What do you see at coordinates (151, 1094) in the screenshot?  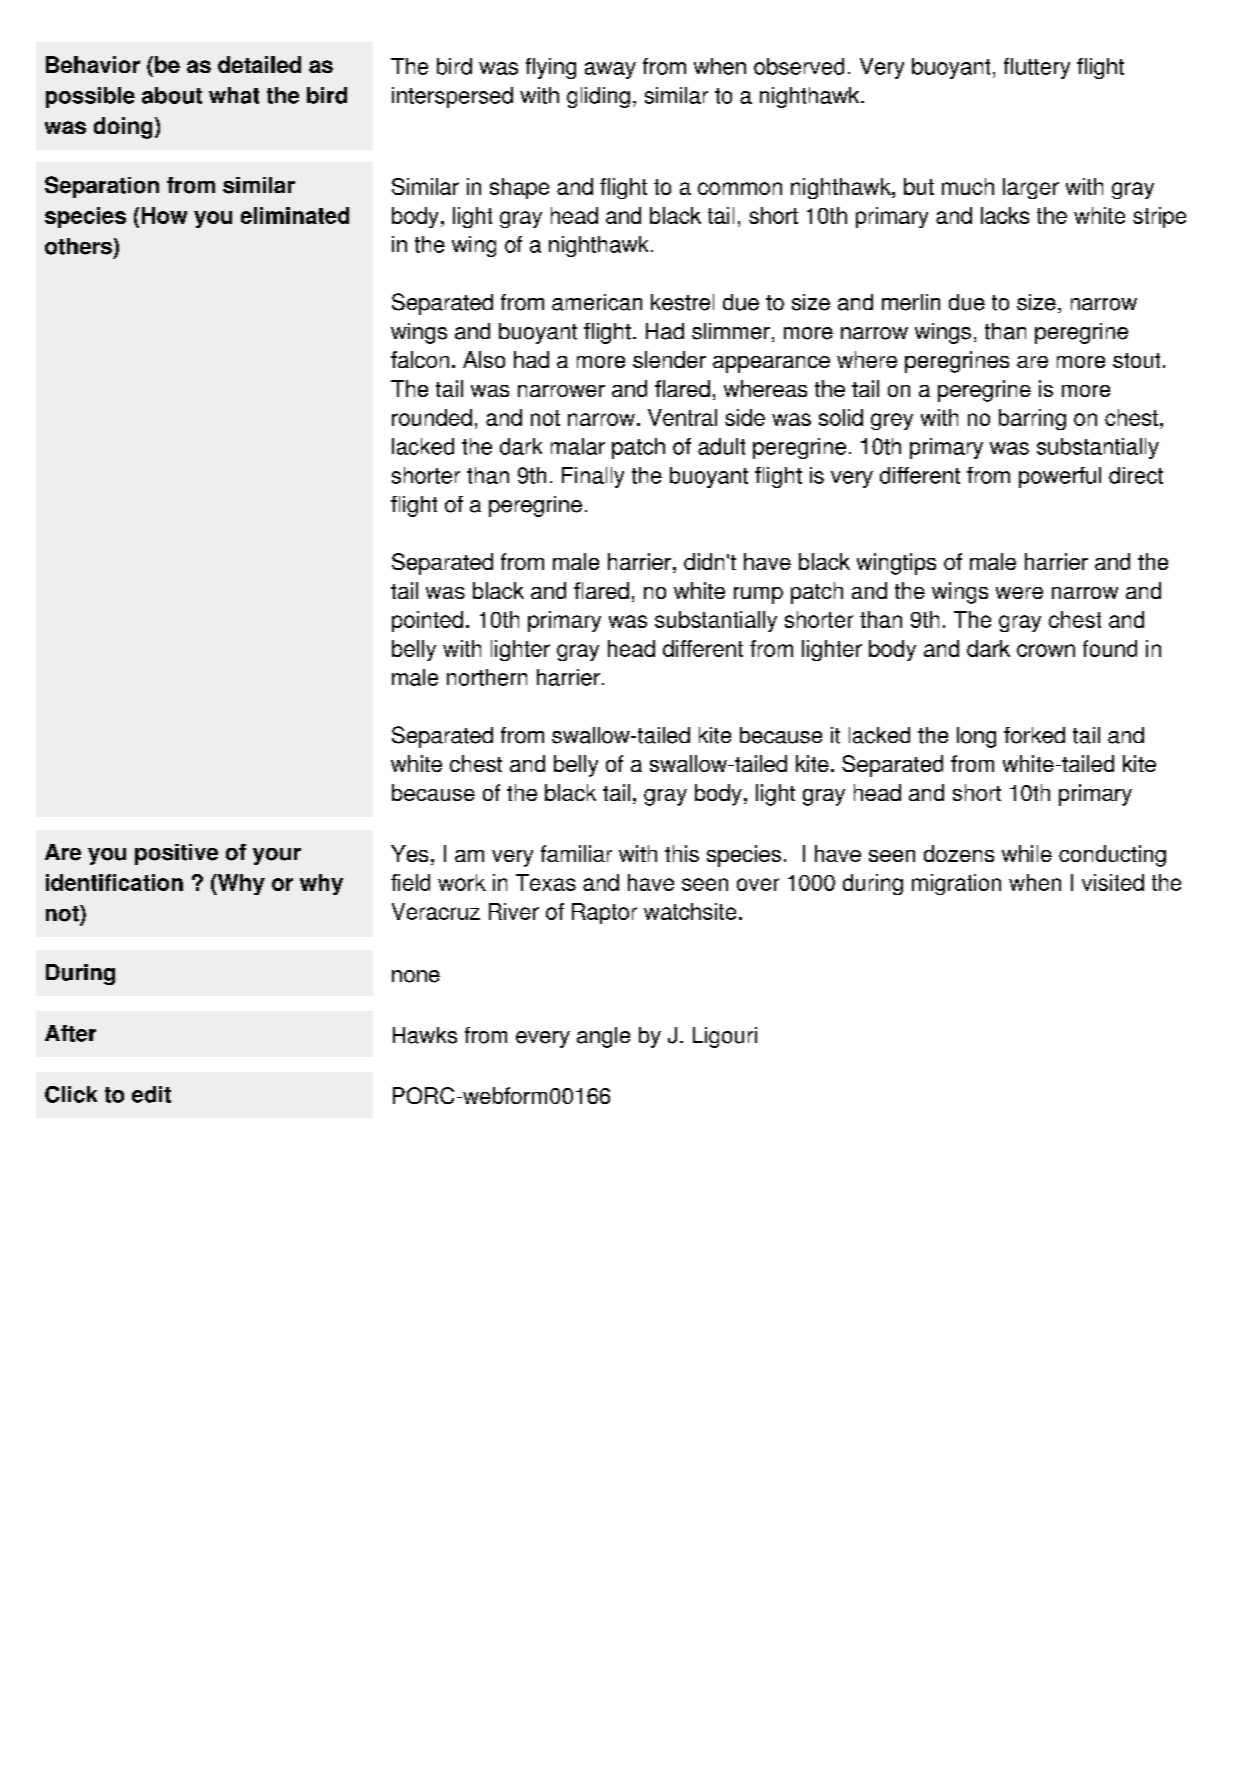 I see `edit` at bounding box center [151, 1094].
